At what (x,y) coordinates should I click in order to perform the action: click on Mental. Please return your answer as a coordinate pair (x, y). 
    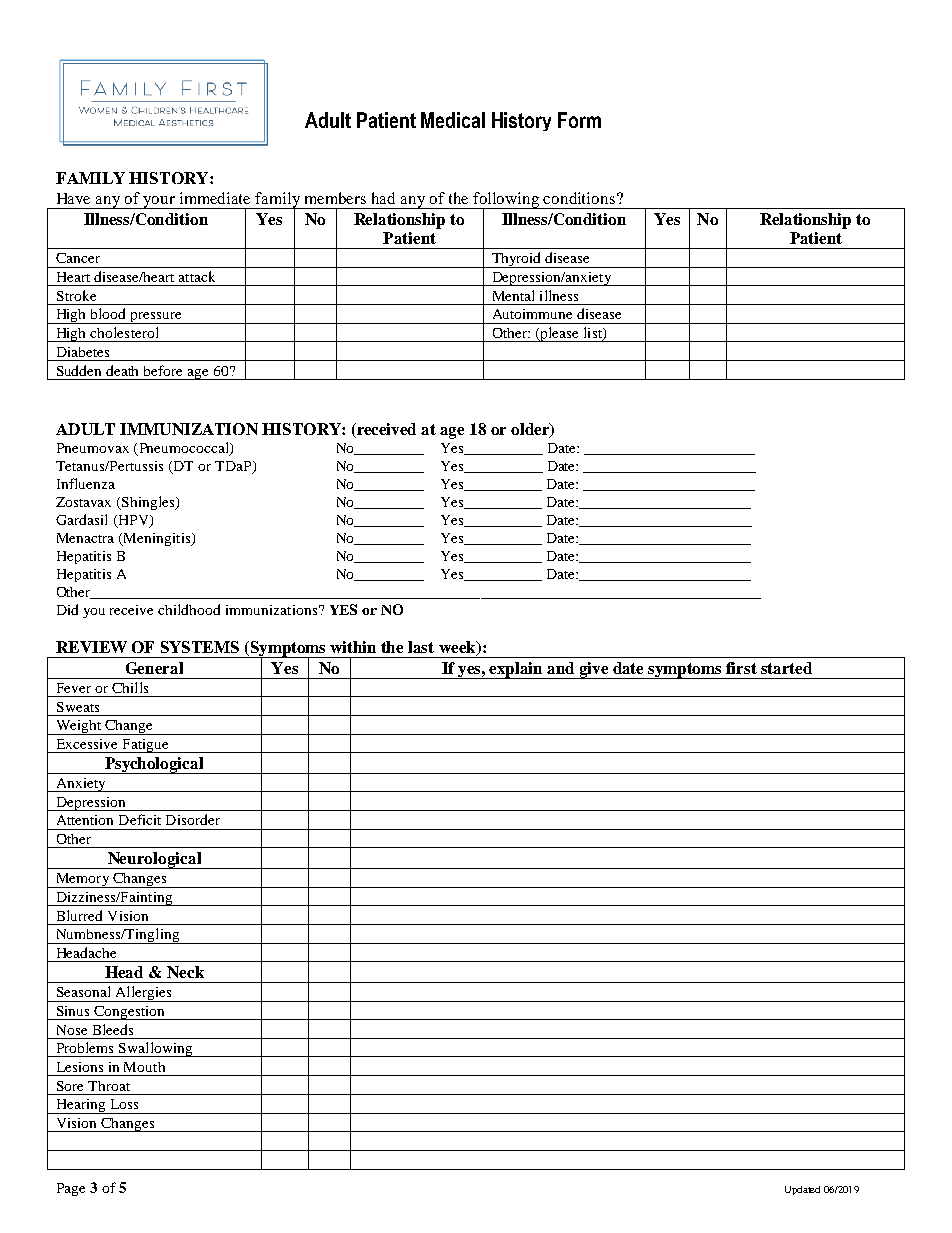
    Looking at the image, I should click on (513, 295).
